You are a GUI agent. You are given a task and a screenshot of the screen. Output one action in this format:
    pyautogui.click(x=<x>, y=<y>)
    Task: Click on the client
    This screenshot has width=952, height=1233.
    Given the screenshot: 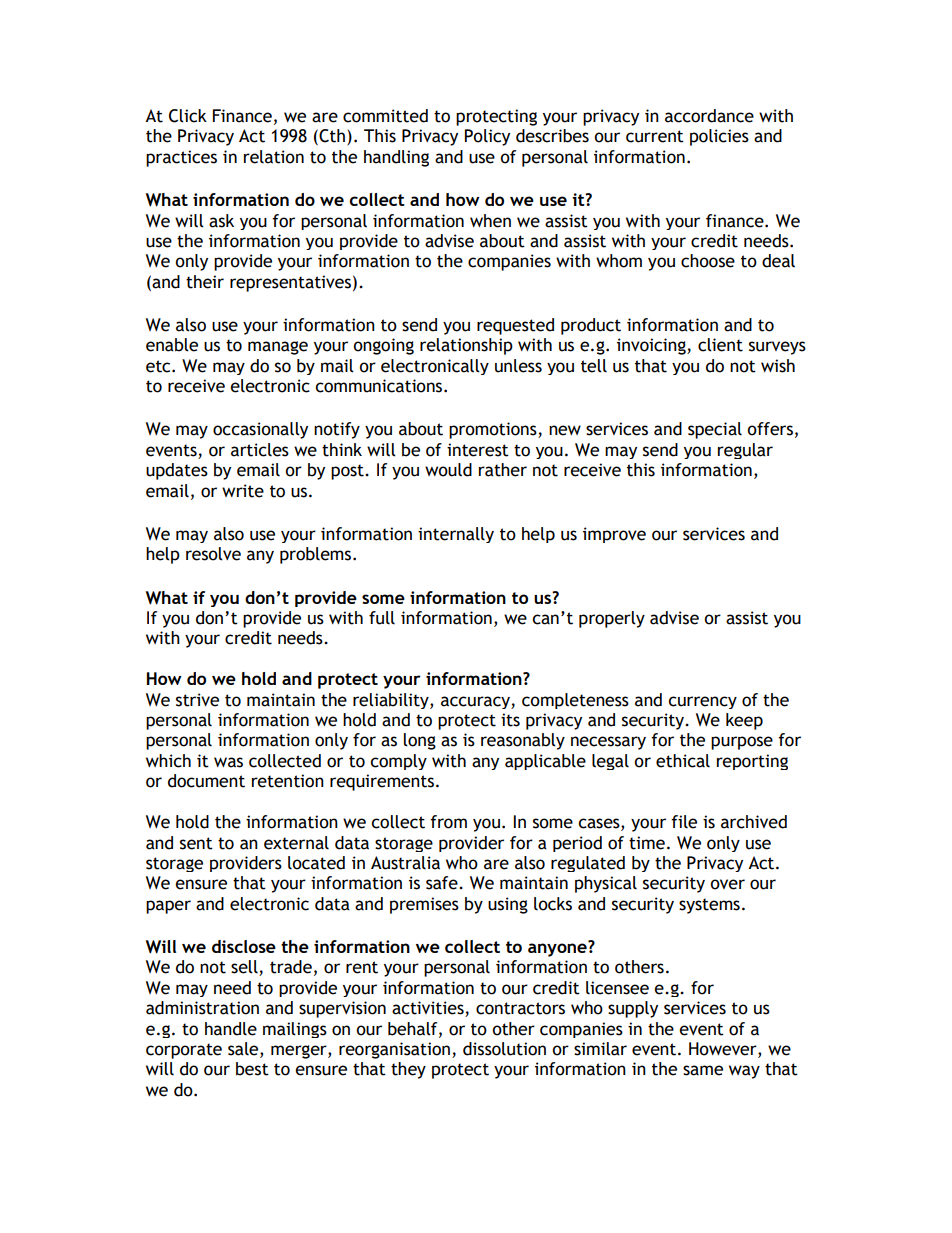 What is the action you would take?
    pyautogui.click(x=720, y=345)
